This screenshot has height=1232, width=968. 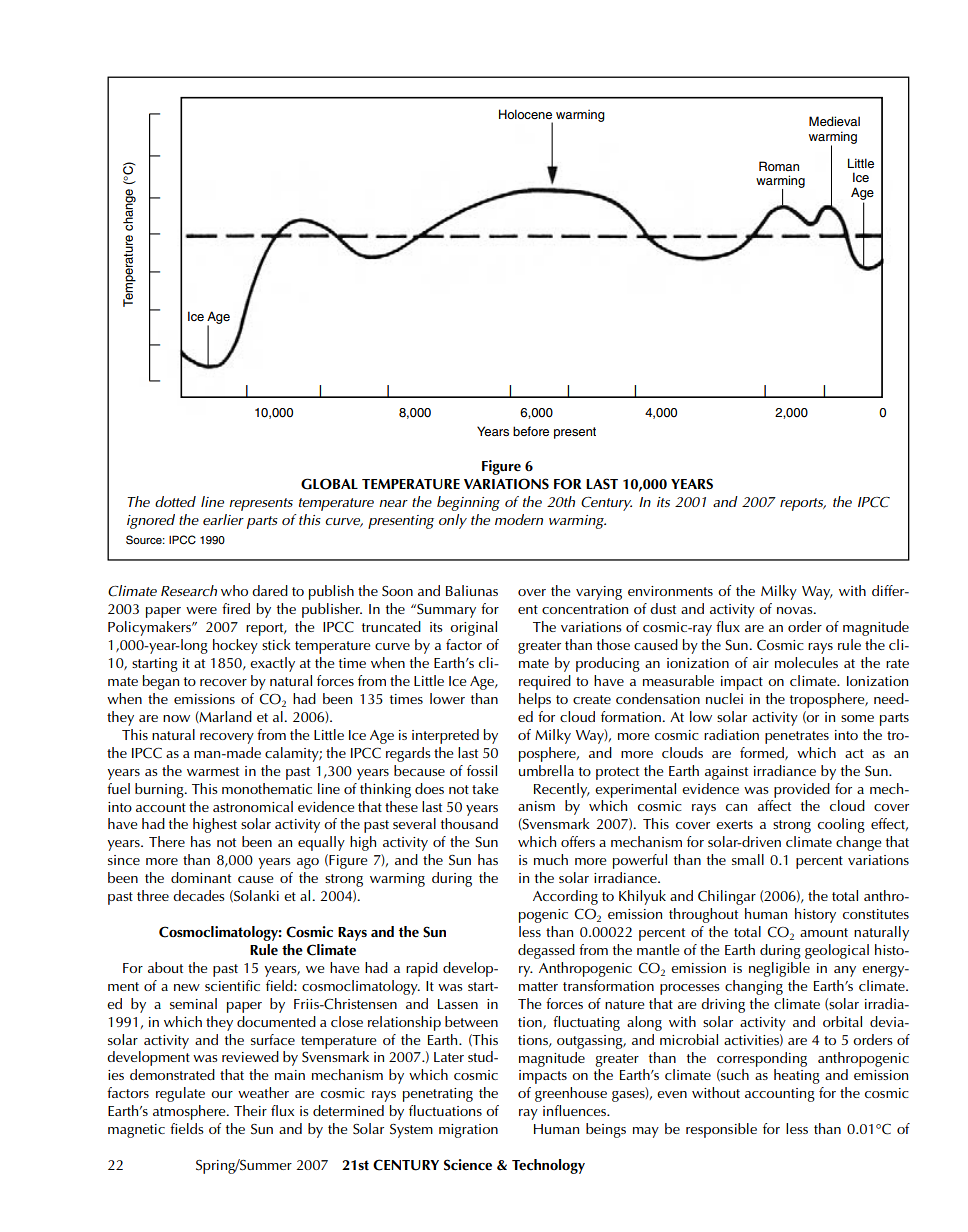 I want to click on decades, so click(x=199, y=895).
